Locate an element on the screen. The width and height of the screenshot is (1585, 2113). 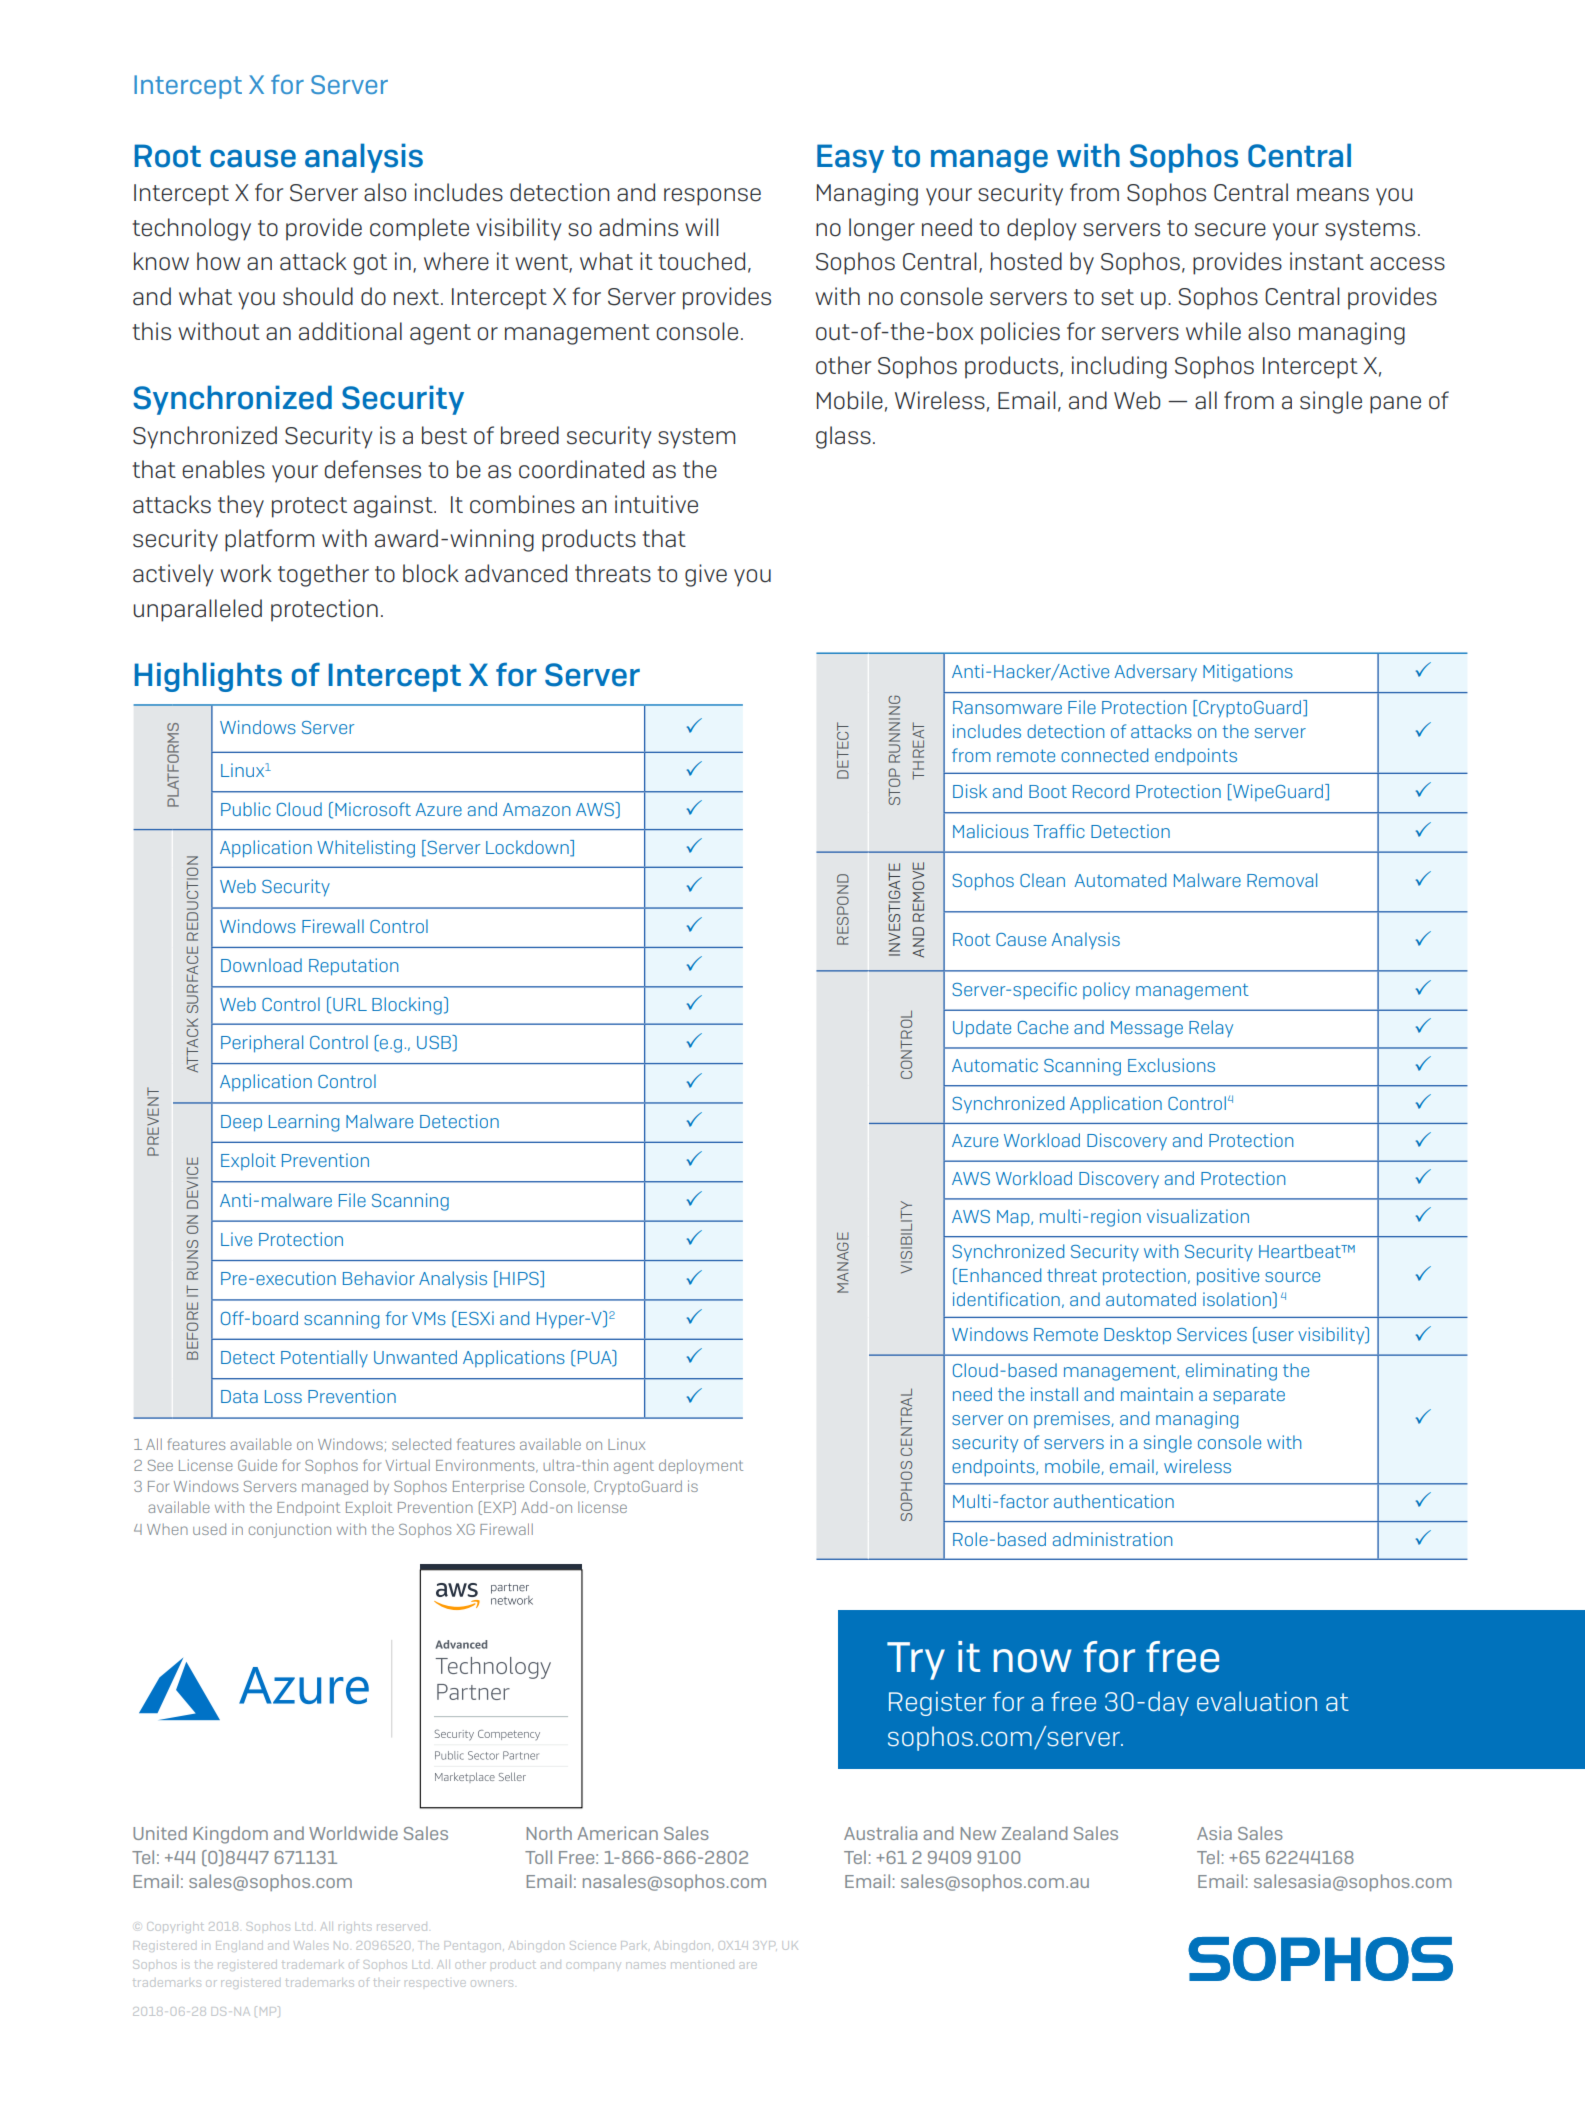
response is located at coordinates (712, 197).
